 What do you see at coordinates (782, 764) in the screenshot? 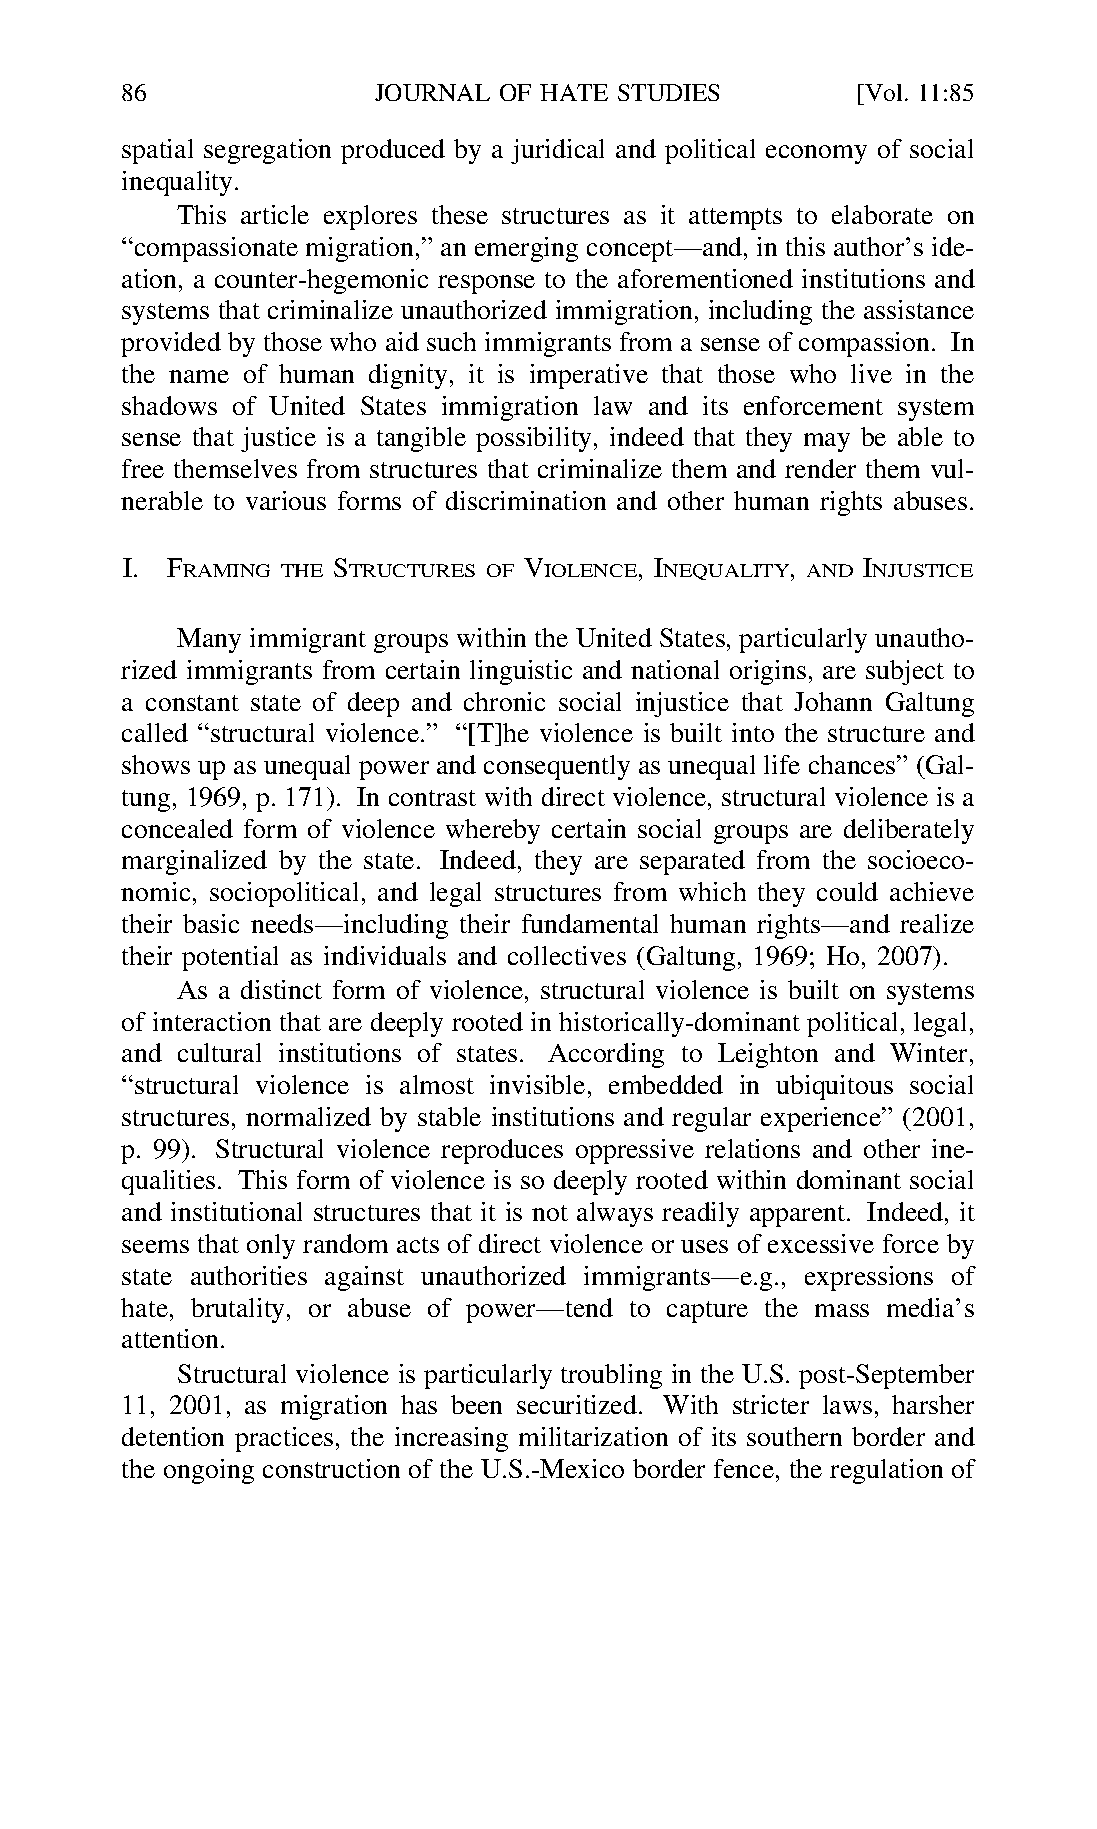
I see `life` at bounding box center [782, 764].
